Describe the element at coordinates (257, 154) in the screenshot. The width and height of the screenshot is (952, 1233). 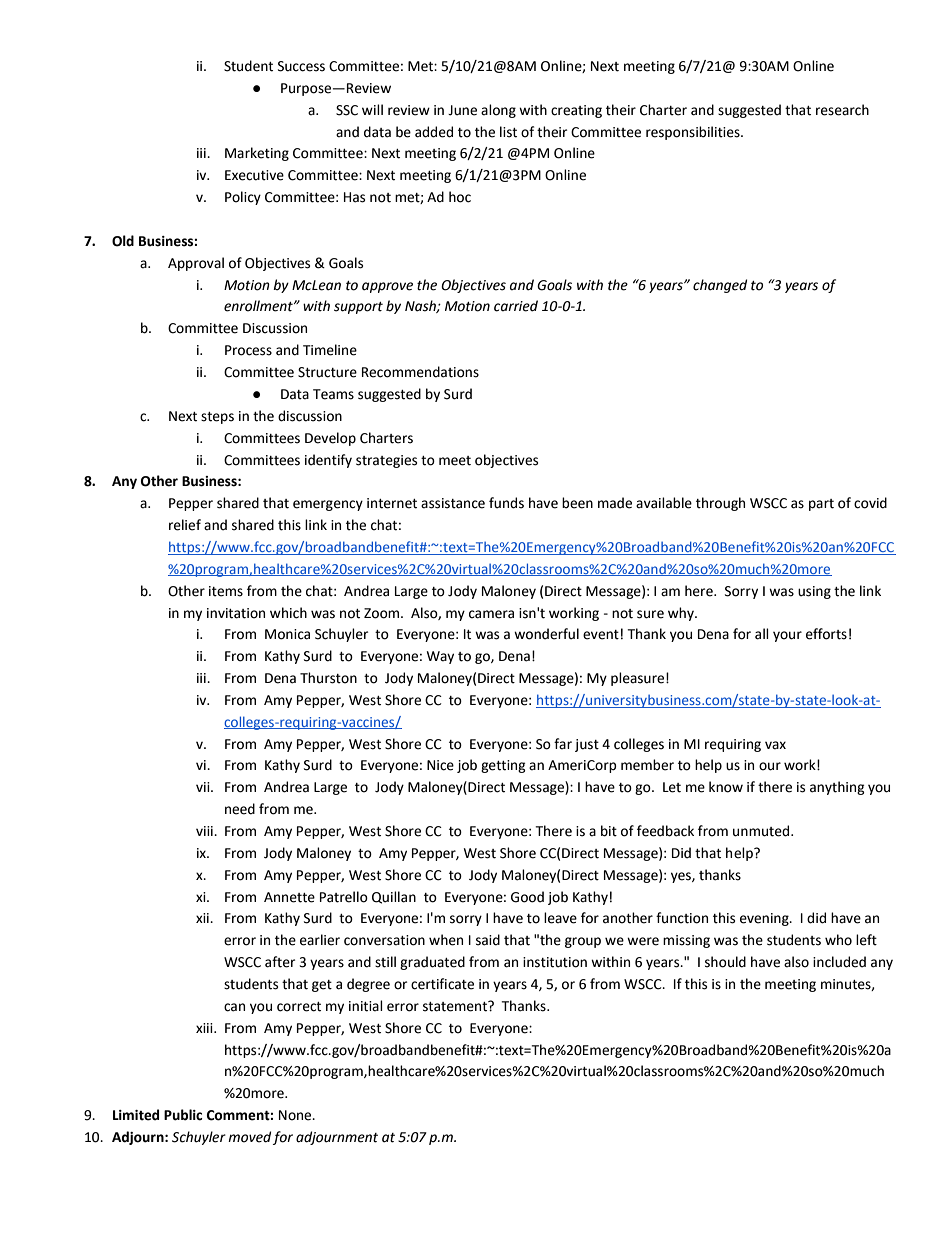
I see `Marketing` at that location.
